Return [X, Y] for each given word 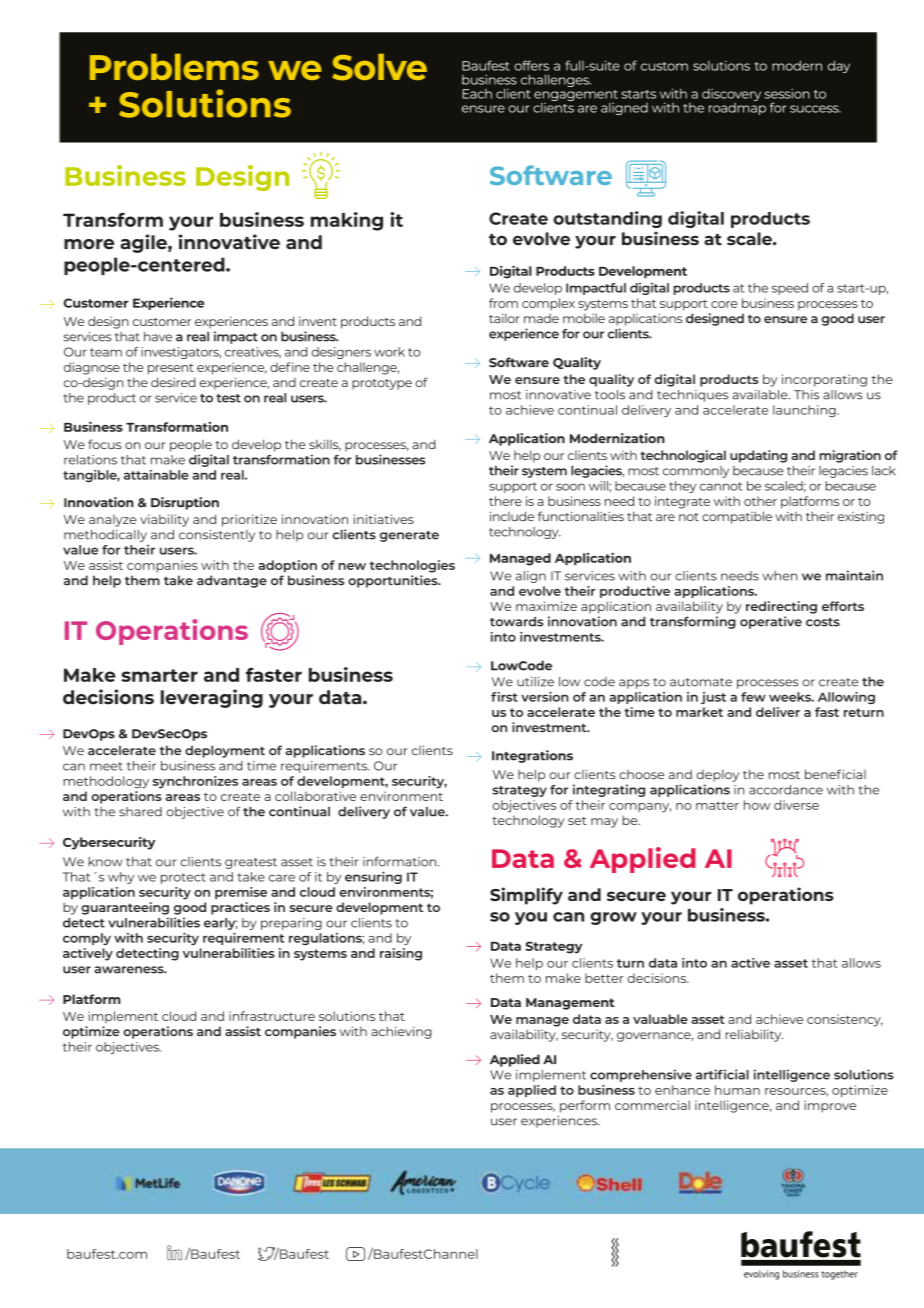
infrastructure [272, 1016]
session [787, 94]
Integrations [532, 756]
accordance [786, 790]
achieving [401, 1032]
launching [805, 411]
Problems [174, 67]
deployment [225, 751]
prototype [382, 384]
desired [173, 382]
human [737, 1090]
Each [477, 94]
